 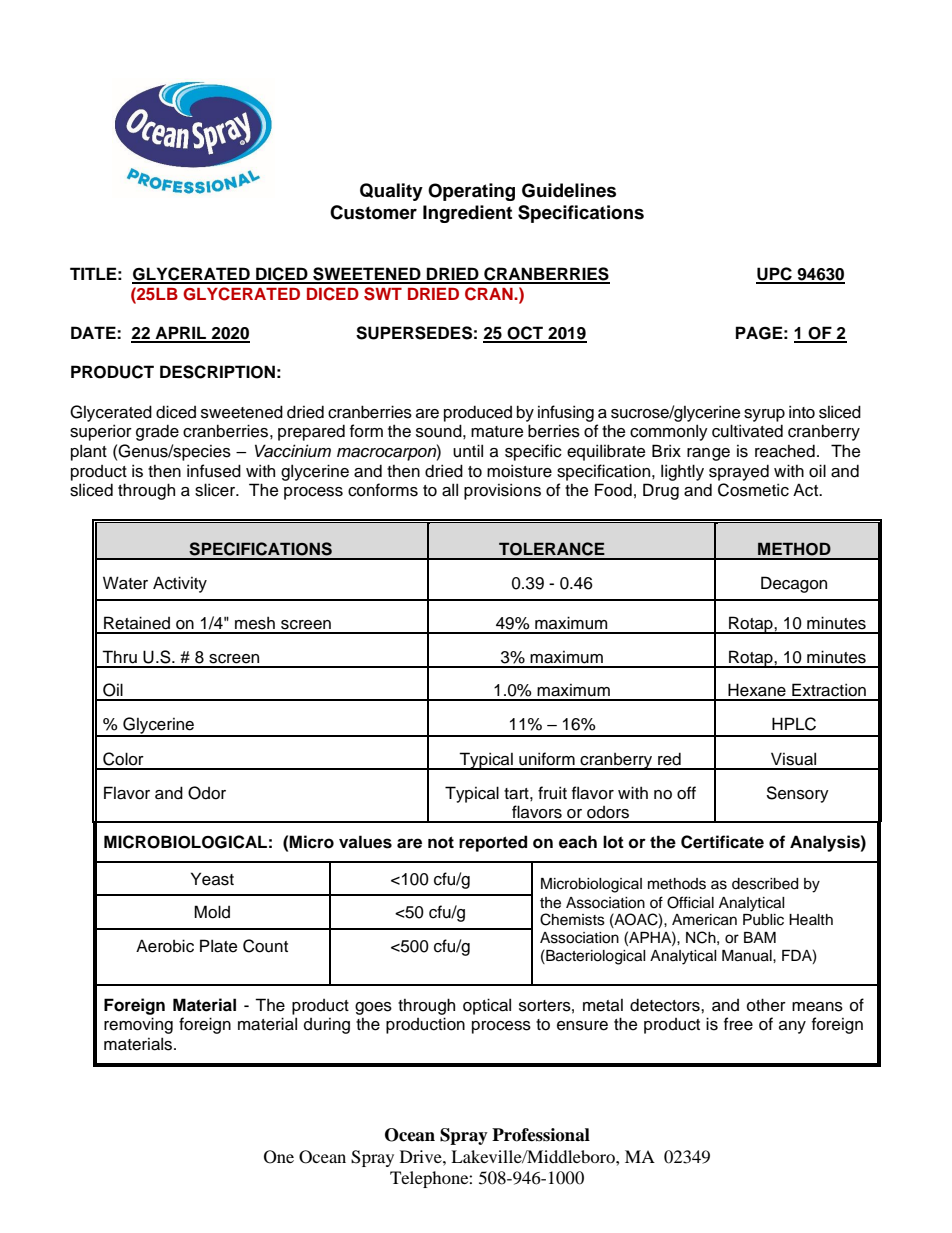 What do you see at coordinates (119, 657) in the image?
I see `Thru` at bounding box center [119, 657].
